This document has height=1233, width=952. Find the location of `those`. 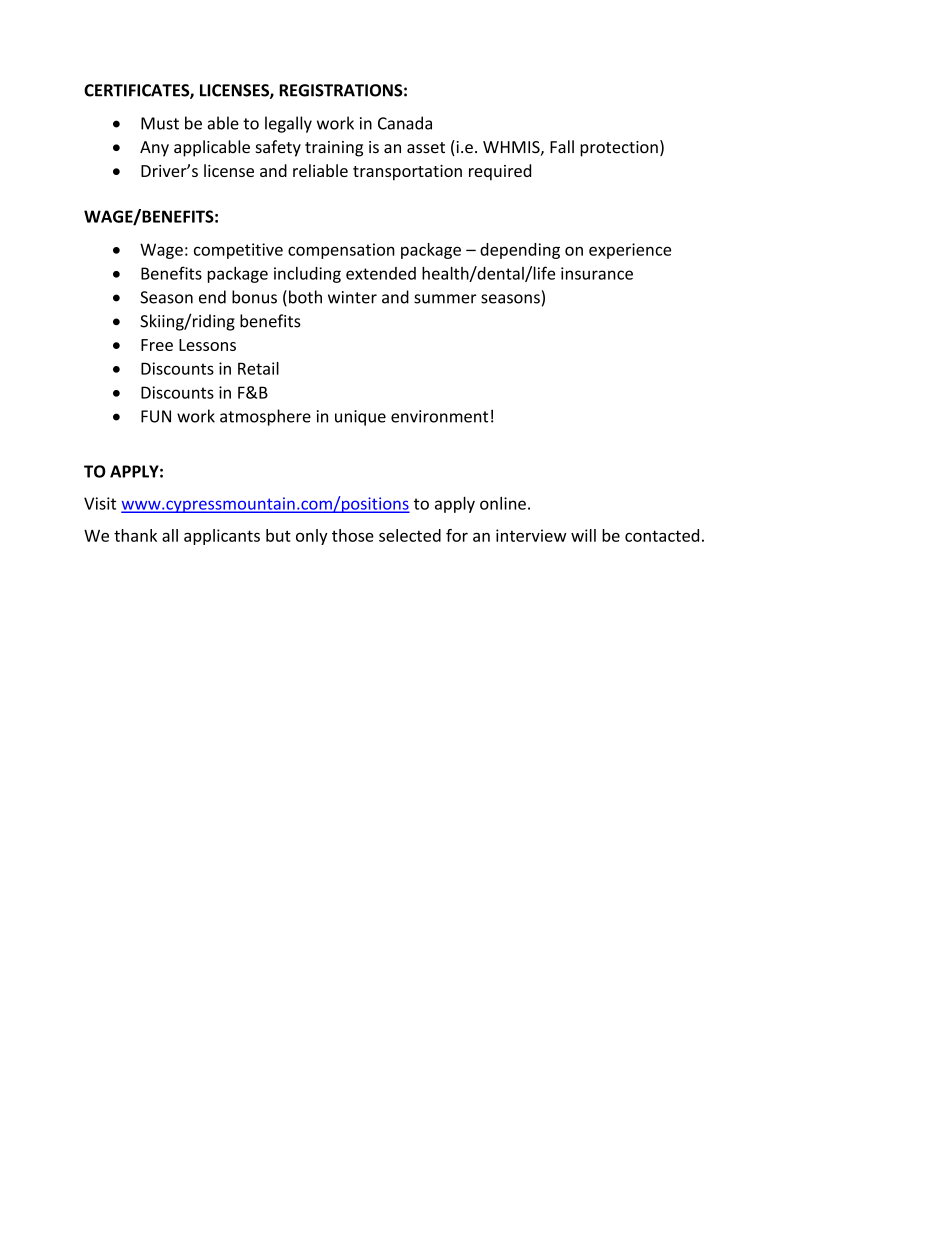

those is located at coordinates (353, 535).
